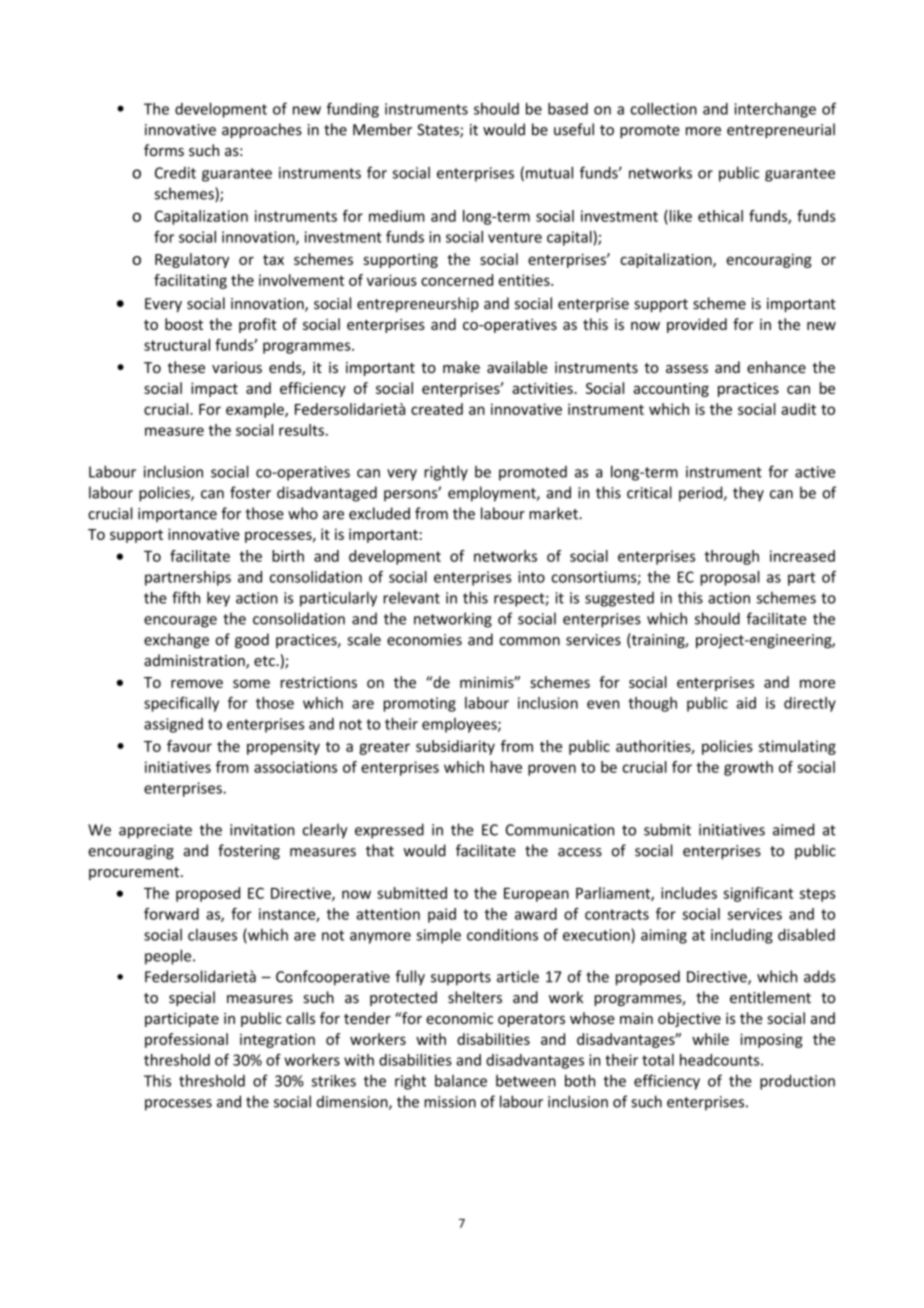 The width and height of the screenshot is (924, 1308). What do you see at coordinates (197, 683) in the screenshot?
I see `remove` at bounding box center [197, 683].
